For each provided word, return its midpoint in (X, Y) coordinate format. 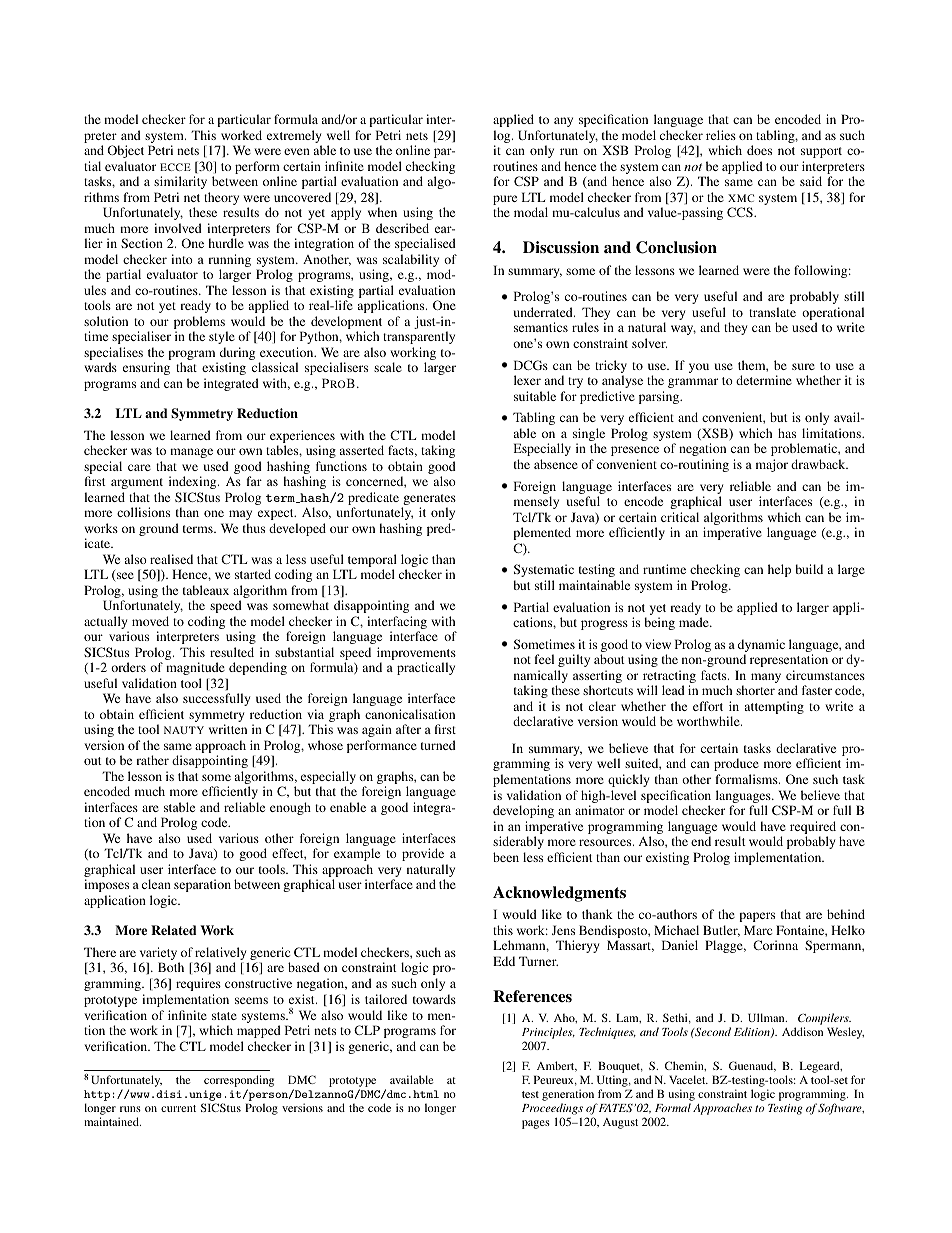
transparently (419, 337)
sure (803, 366)
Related (173, 930)
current (178, 1108)
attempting (774, 707)
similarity (180, 182)
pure (505, 201)
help (779, 570)
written (228, 729)
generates (429, 501)
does (759, 150)
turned (438, 745)
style (222, 337)
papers (757, 917)
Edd (504, 961)
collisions (143, 512)
